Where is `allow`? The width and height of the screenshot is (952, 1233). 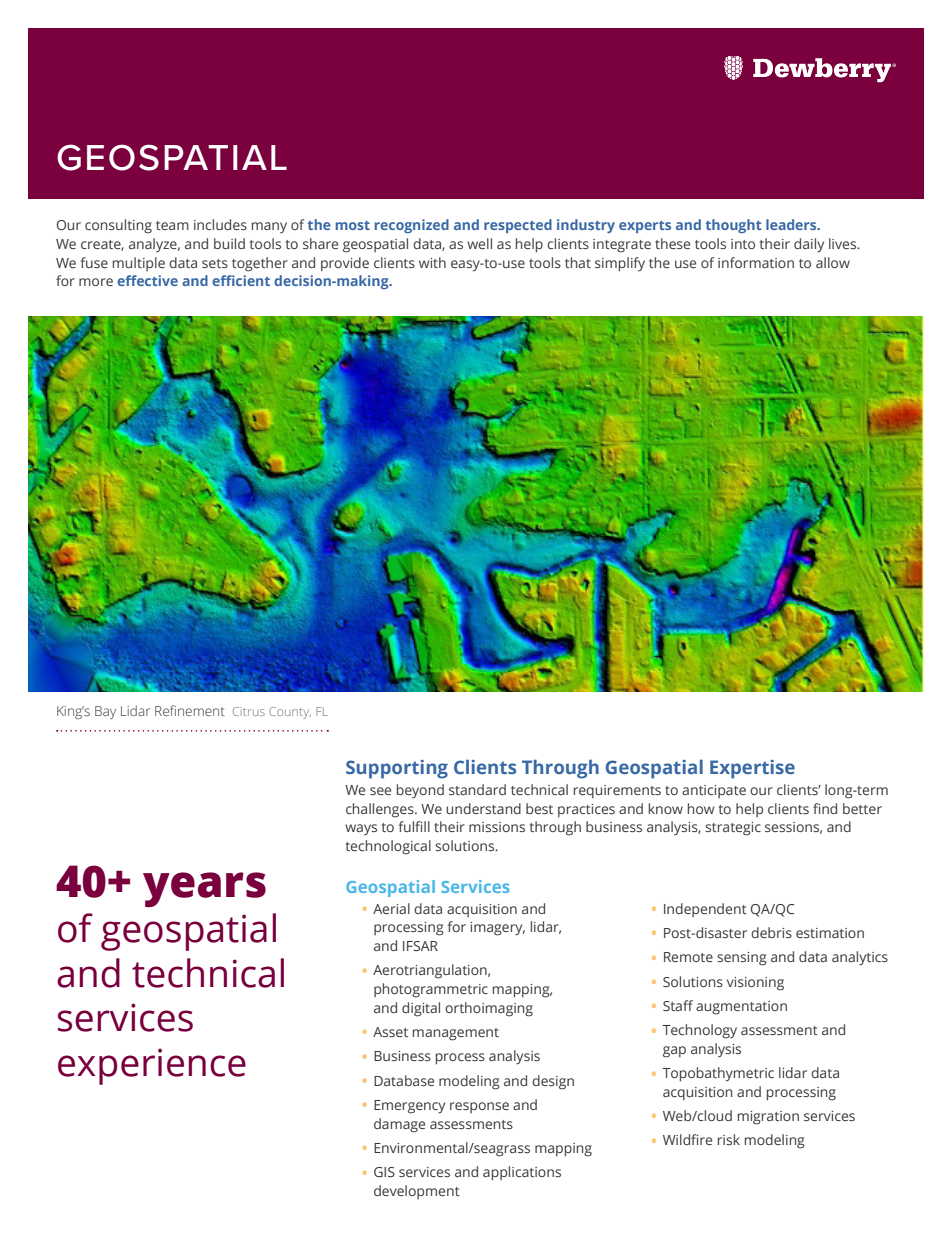
allow is located at coordinates (833, 262).
